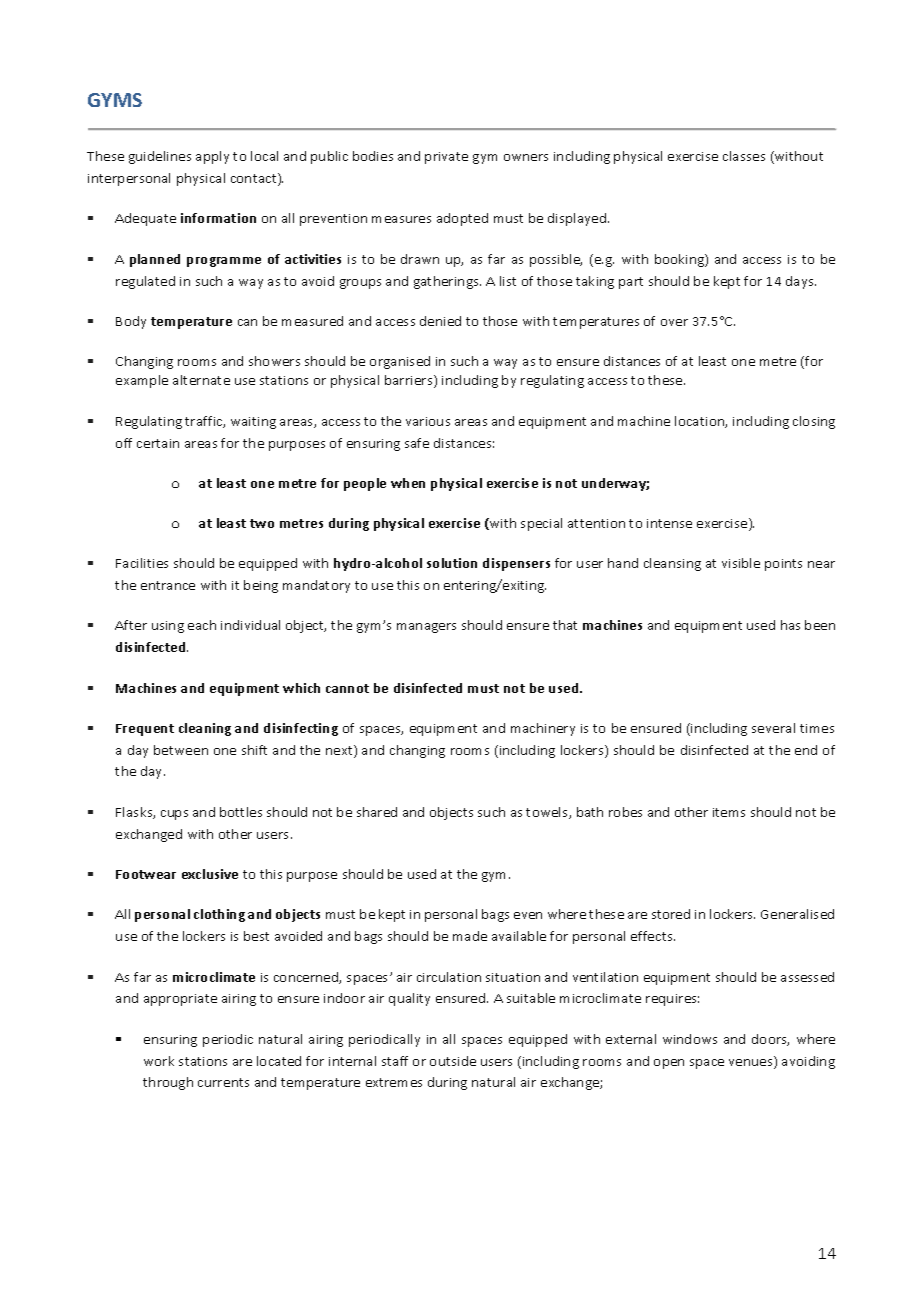  Describe the element at coordinates (181, 750) in the screenshot. I see `between` at that location.
